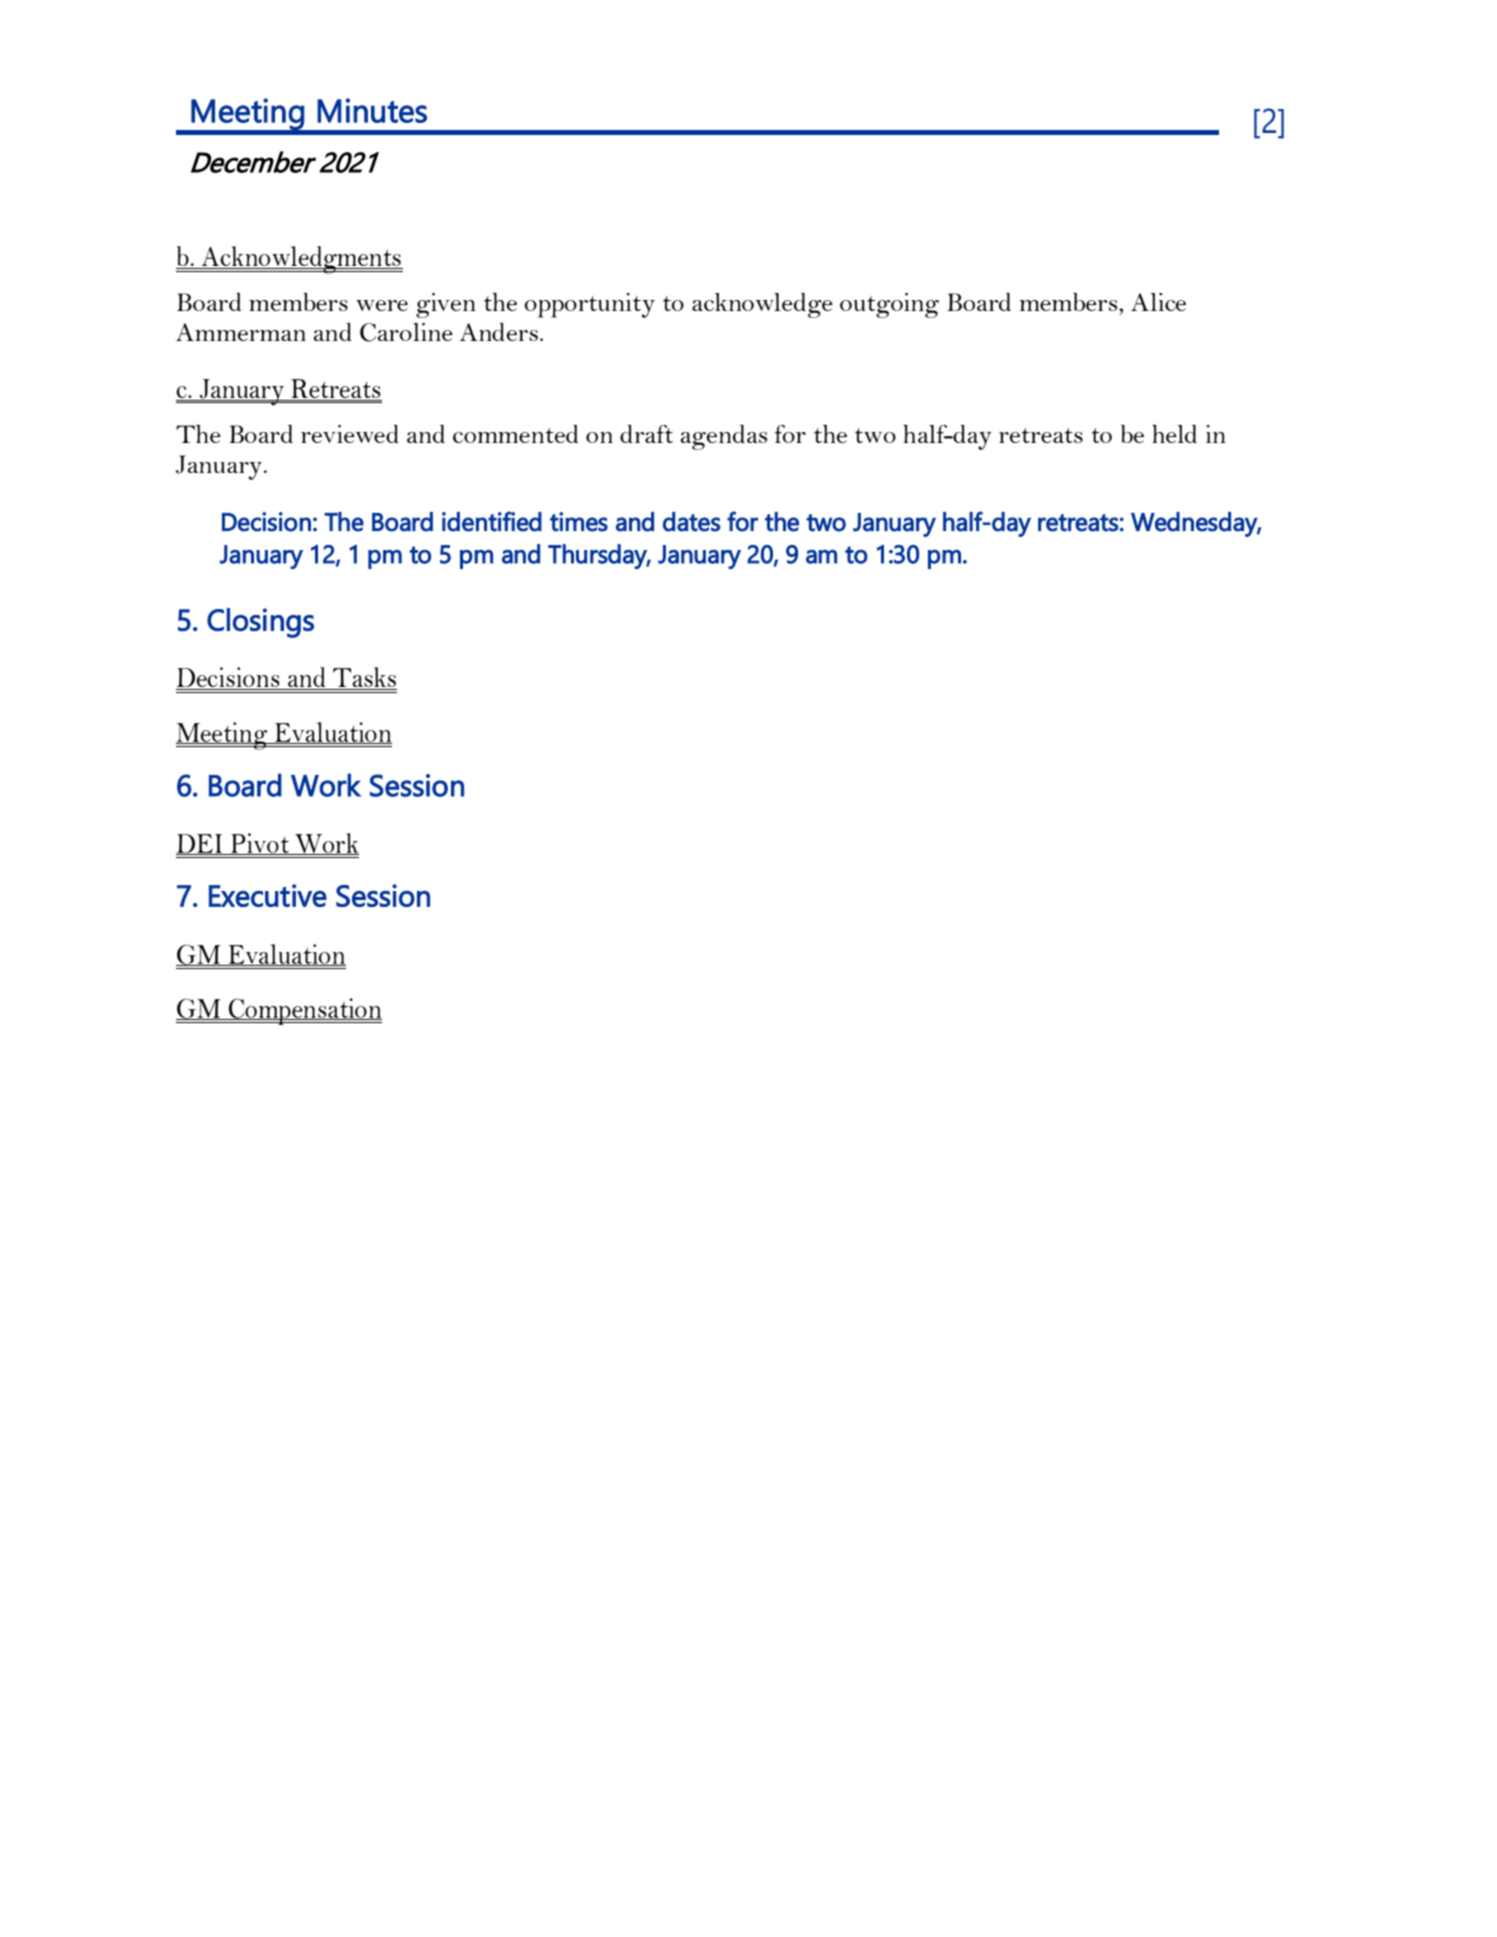 The width and height of the screenshot is (1497, 1937). What do you see at coordinates (372, 110) in the screenshot?
I see `Minutes` at bounding box center [372, 110].
